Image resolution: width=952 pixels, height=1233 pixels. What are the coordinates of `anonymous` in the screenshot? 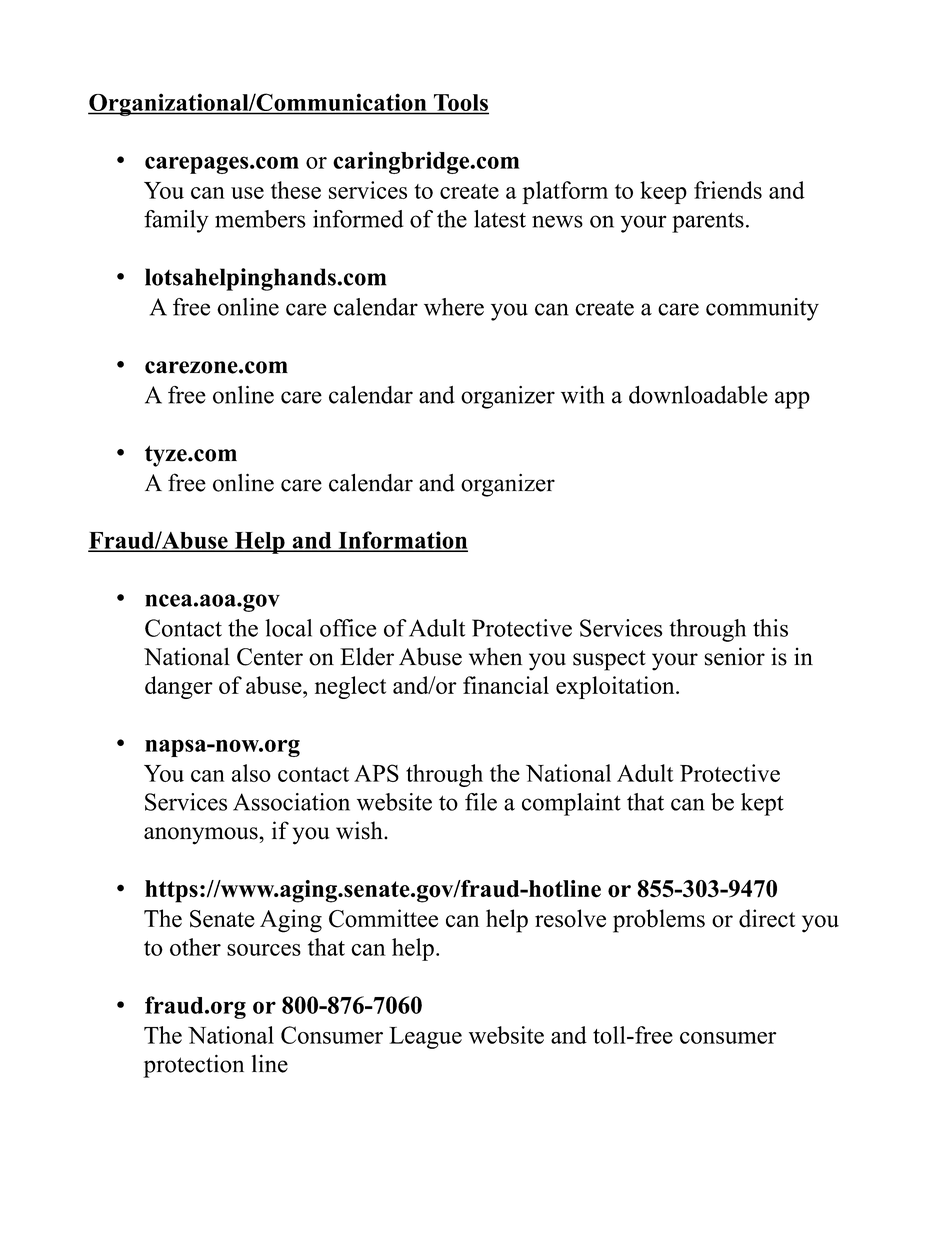 It's located at (201, 836).
